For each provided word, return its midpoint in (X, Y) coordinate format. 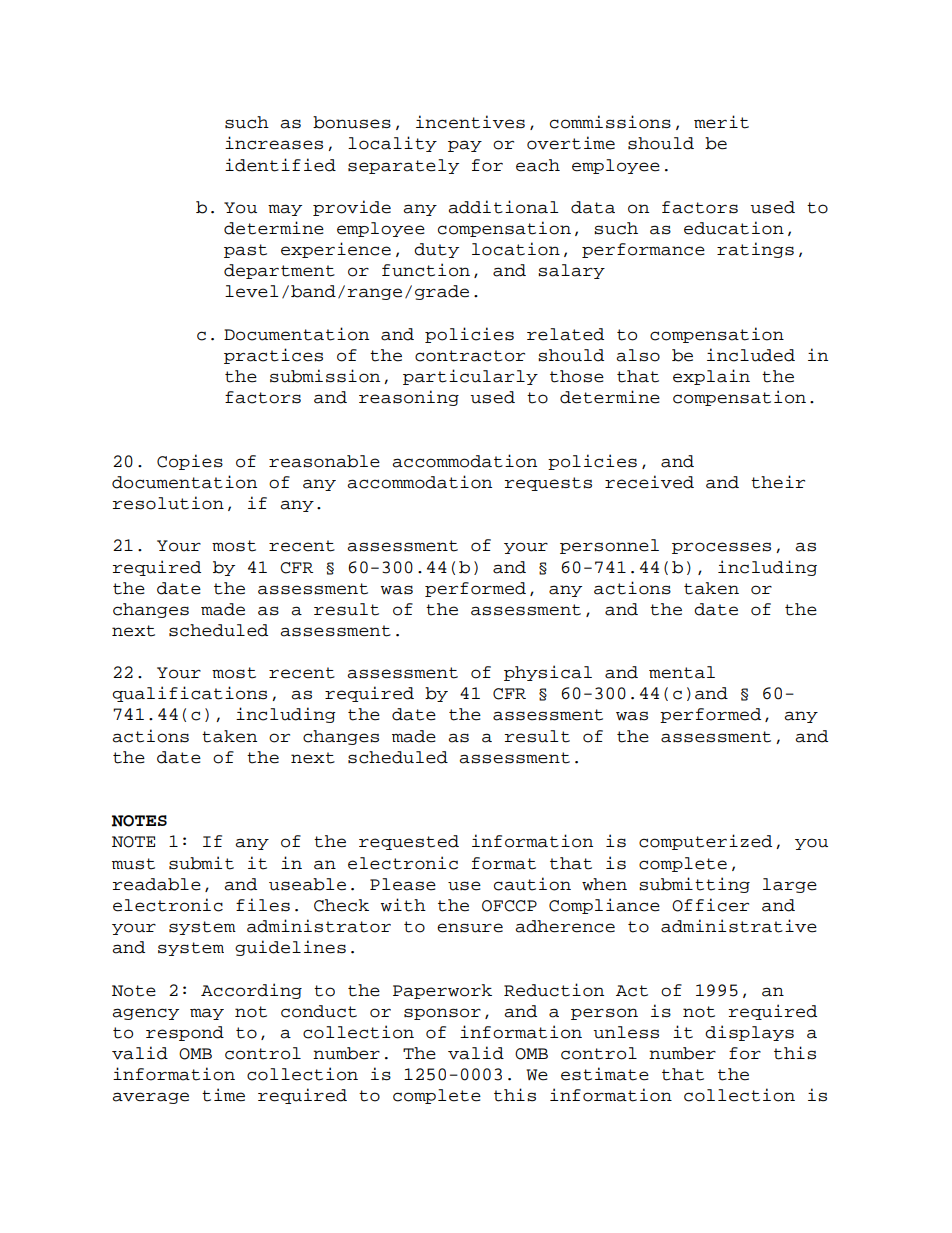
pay (465, 146)
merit (721, 122)
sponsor (442, 1014)
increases (274, 143)
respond (185, 1033)
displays (749, 1033)
